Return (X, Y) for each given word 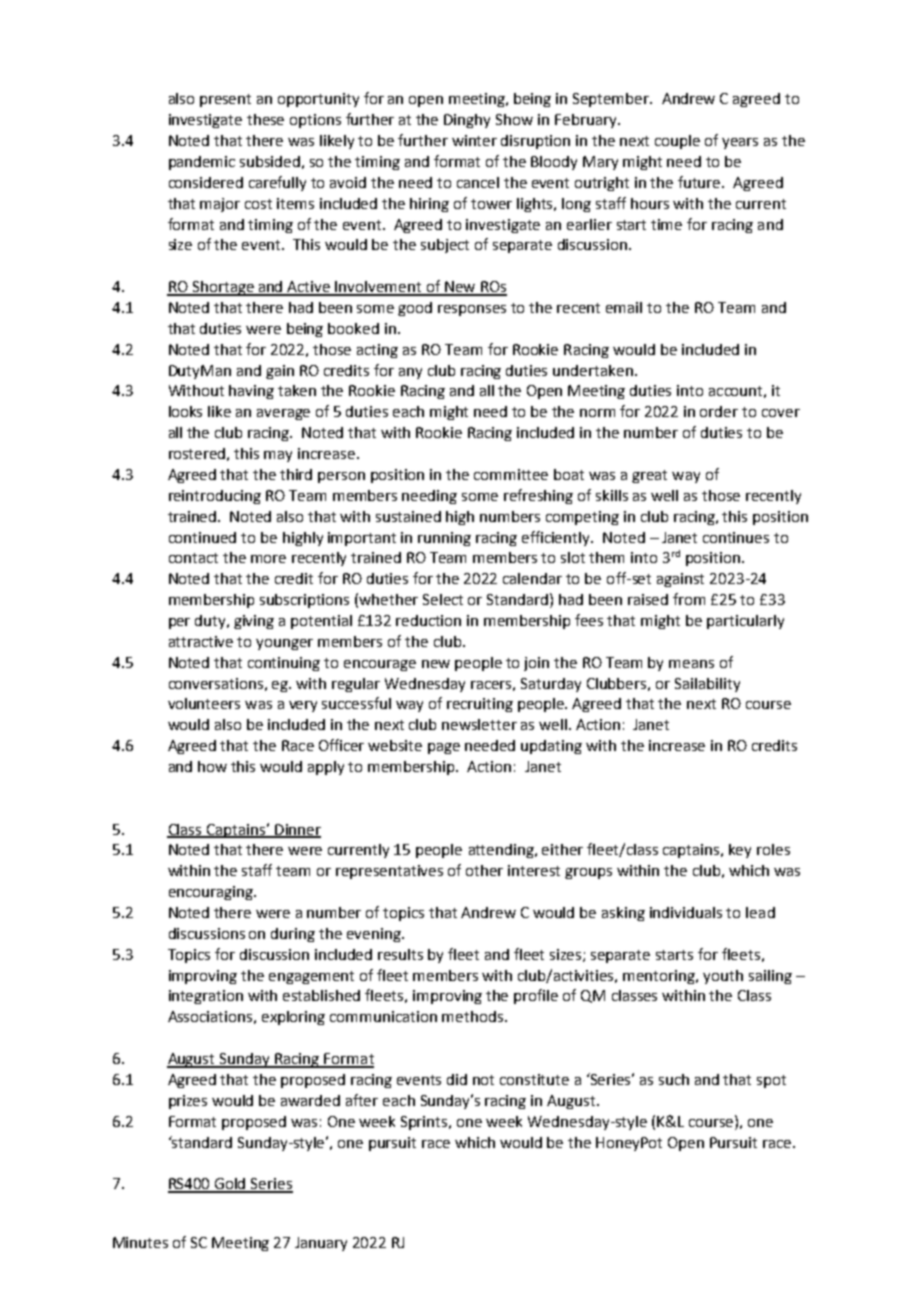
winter (474, 140)
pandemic (202, 163)
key (740, 851)
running (444, 539)
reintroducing (215, 497)
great (649, 476)
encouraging (212, 893)
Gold (231, 1185)
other (484, 870)
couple (677, 142)
